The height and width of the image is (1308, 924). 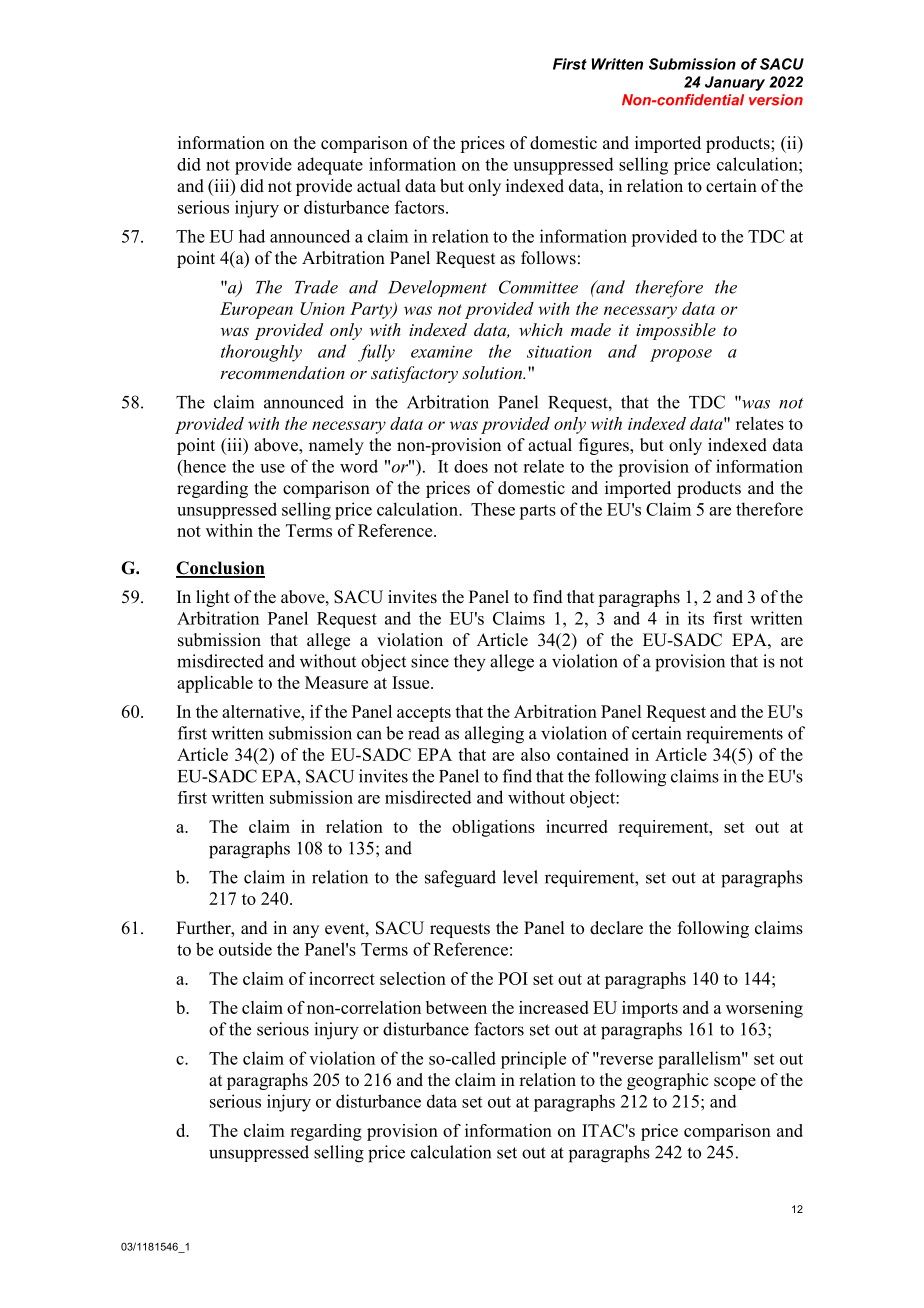 What do you see at coordinates (471, 466) in the image?
I see `does` at bounding box center [471, 466].
